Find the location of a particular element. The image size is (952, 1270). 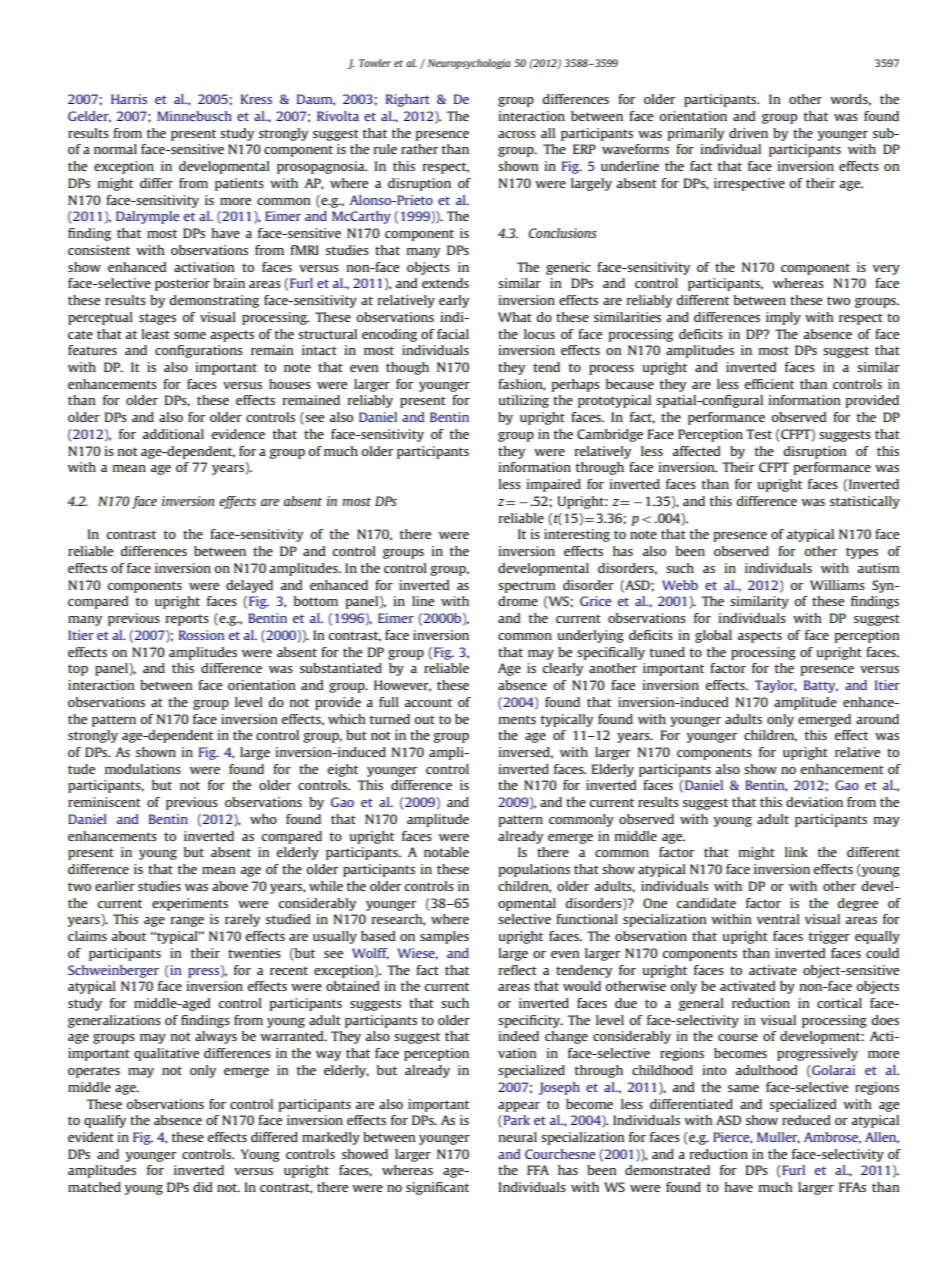

neural is located at coordinates (518, 1137).
